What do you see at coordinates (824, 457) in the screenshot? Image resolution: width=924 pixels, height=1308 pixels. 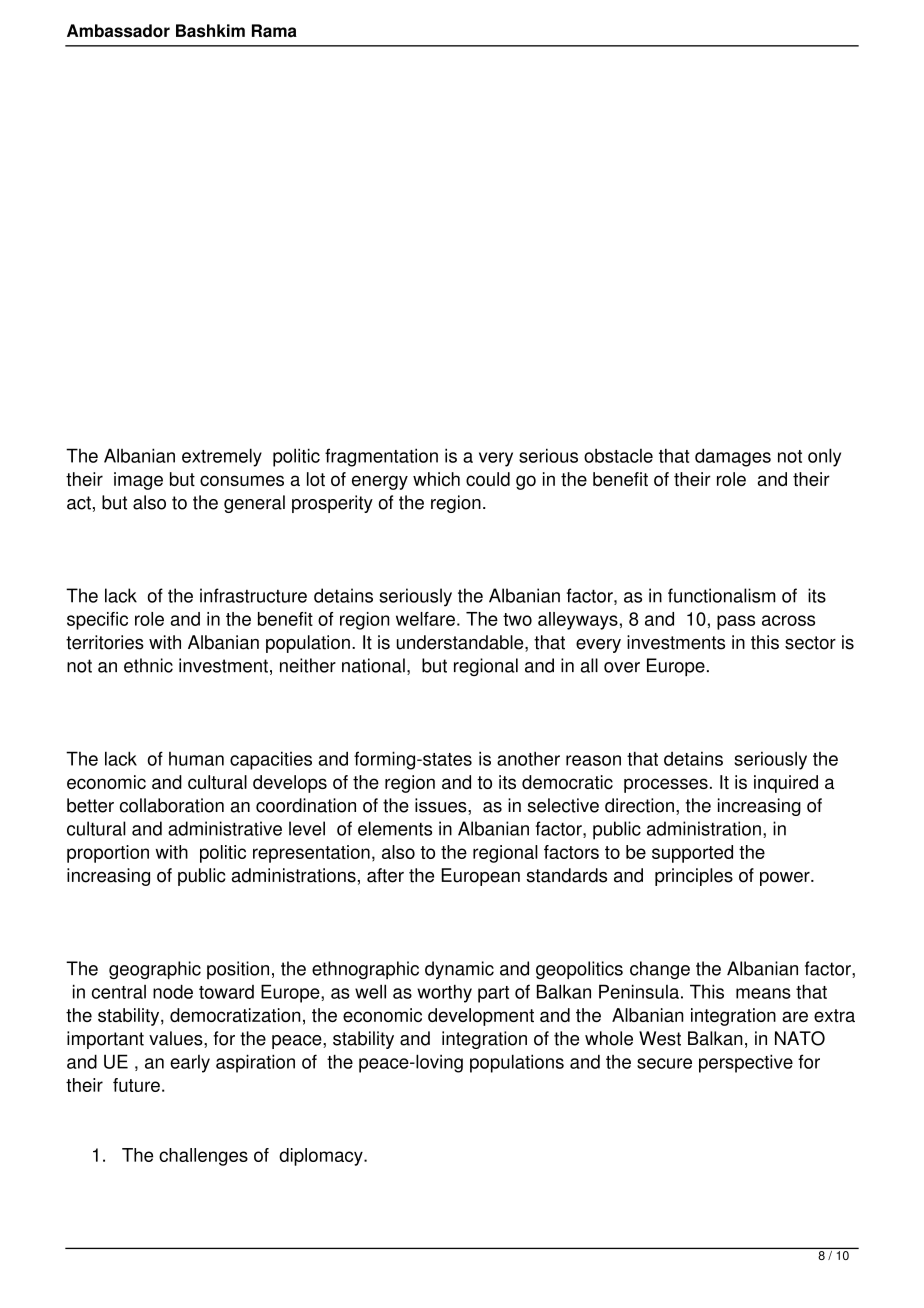 I see `only` at bounding box center [824, 457].
